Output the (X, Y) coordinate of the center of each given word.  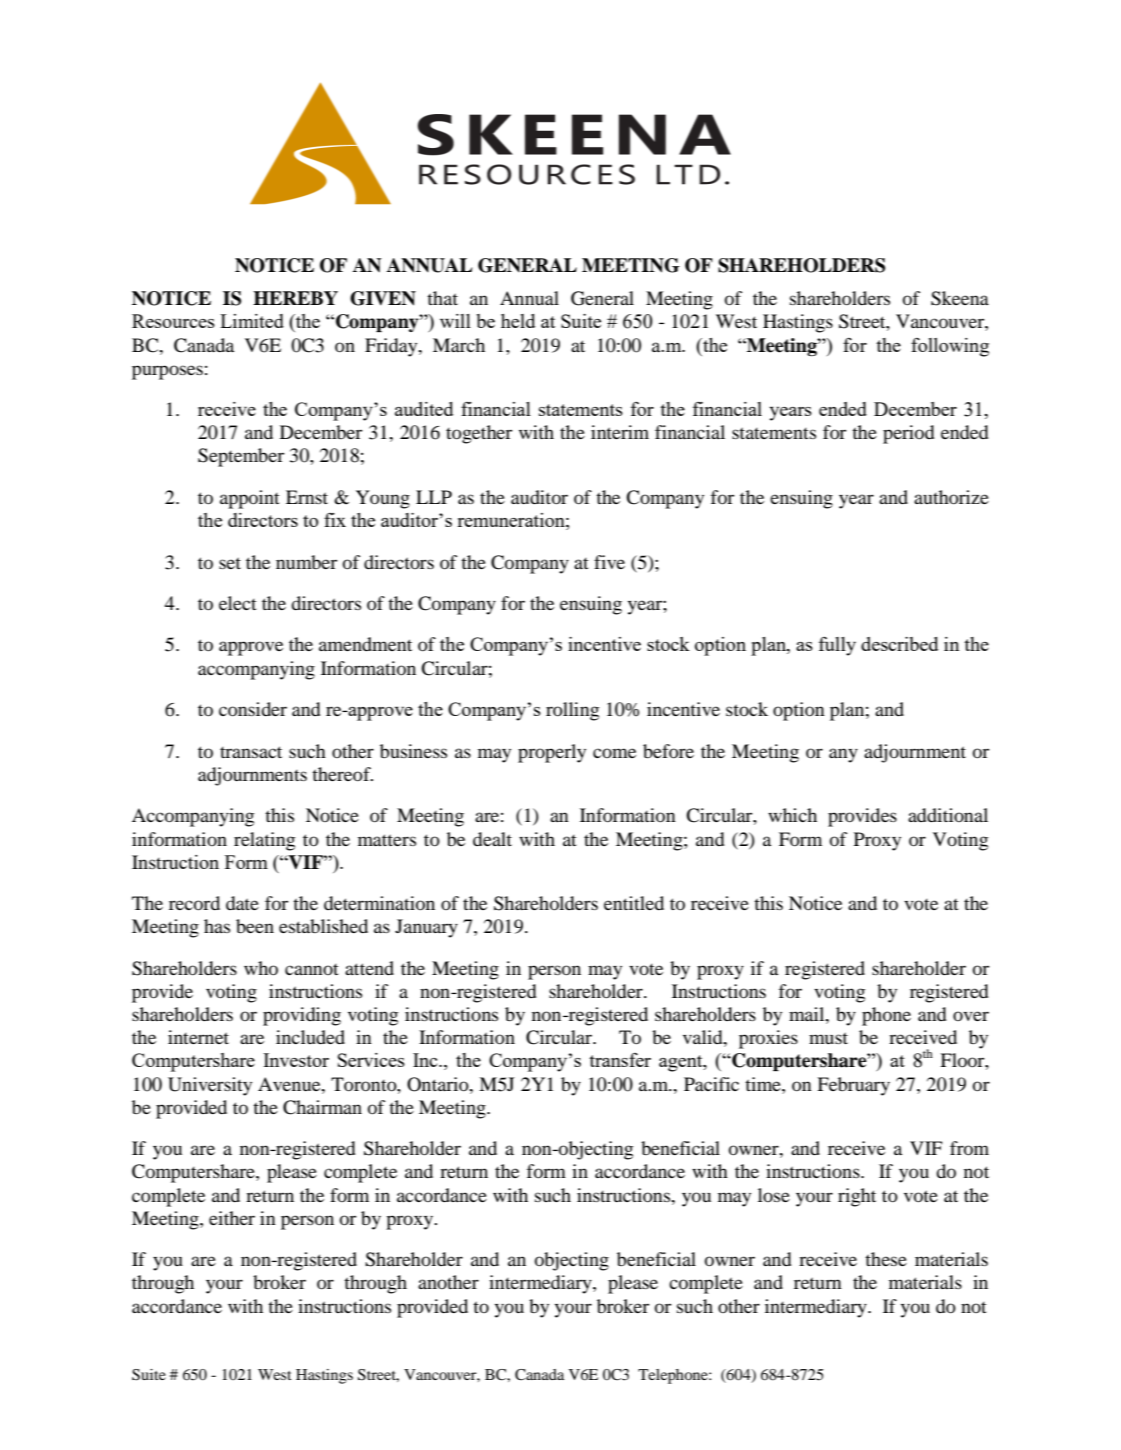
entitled (634, 903)
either (232, 1218)
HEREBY (295, 298)
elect (238, 603)
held (518, 321)
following (950, 347)
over (971, 1016)
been (255, 926)
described (899, 644)
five (609, 562)
